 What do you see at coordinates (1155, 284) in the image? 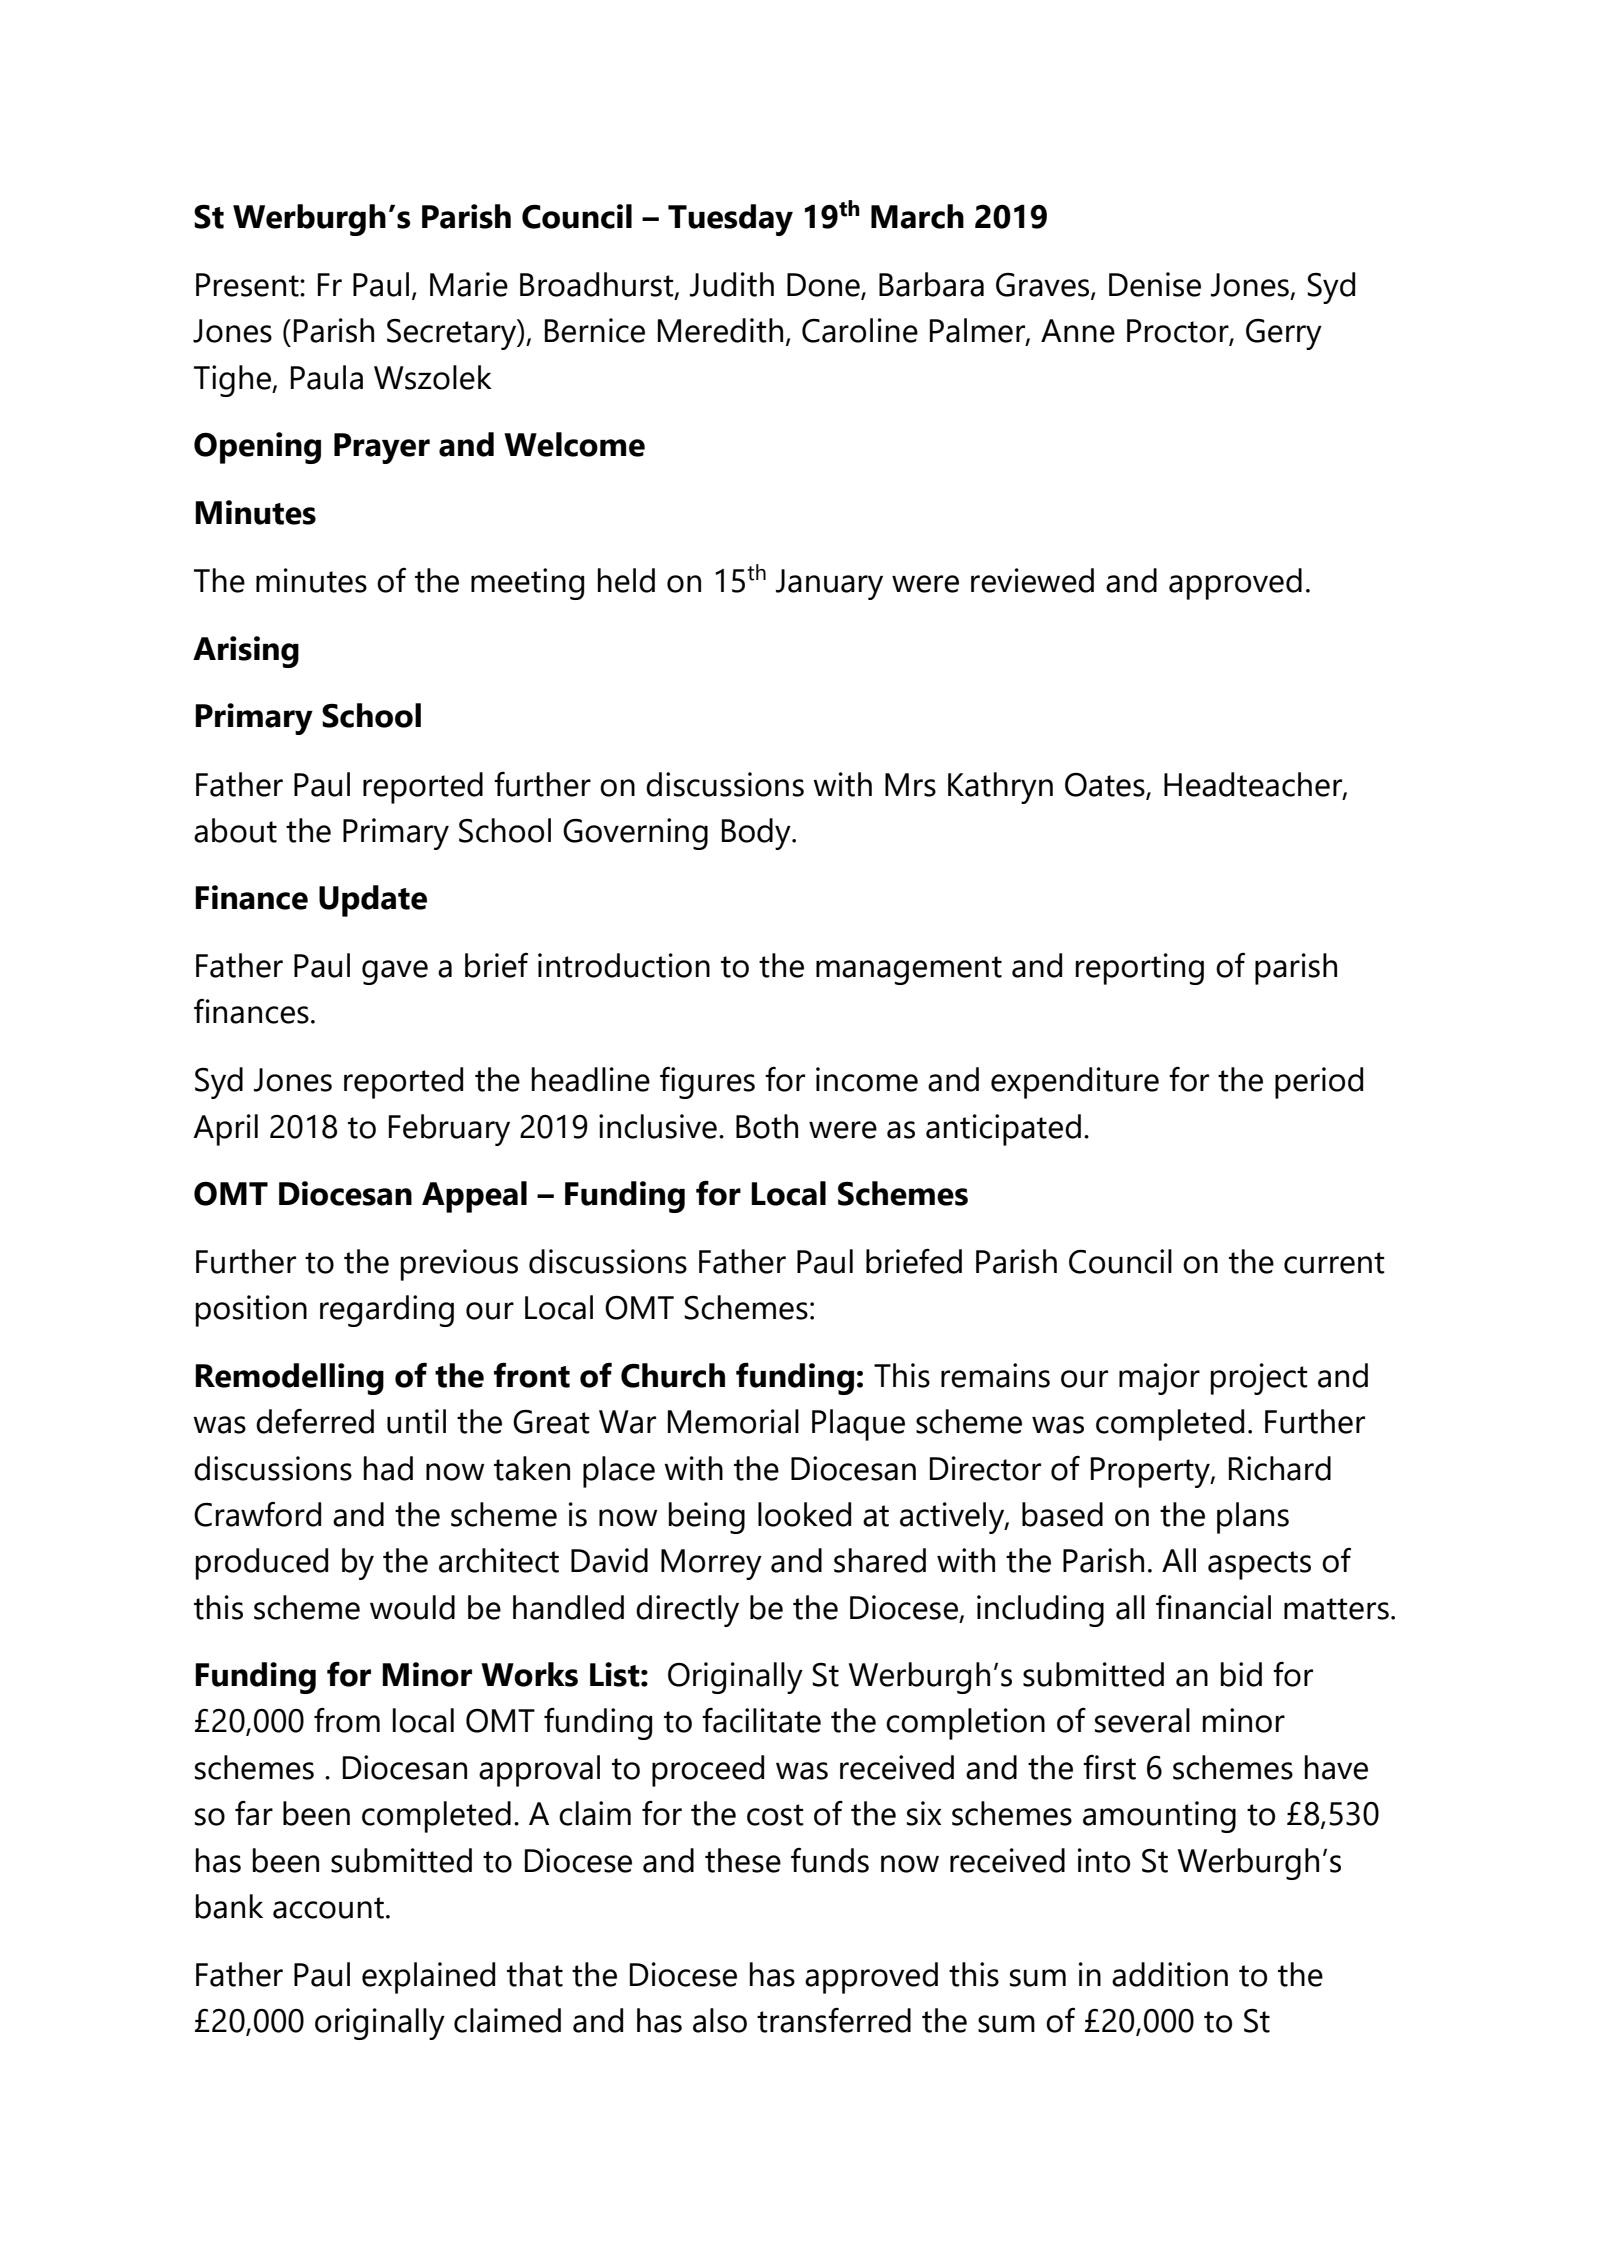
I see `Denise` at bounding box center [1155, 284].
